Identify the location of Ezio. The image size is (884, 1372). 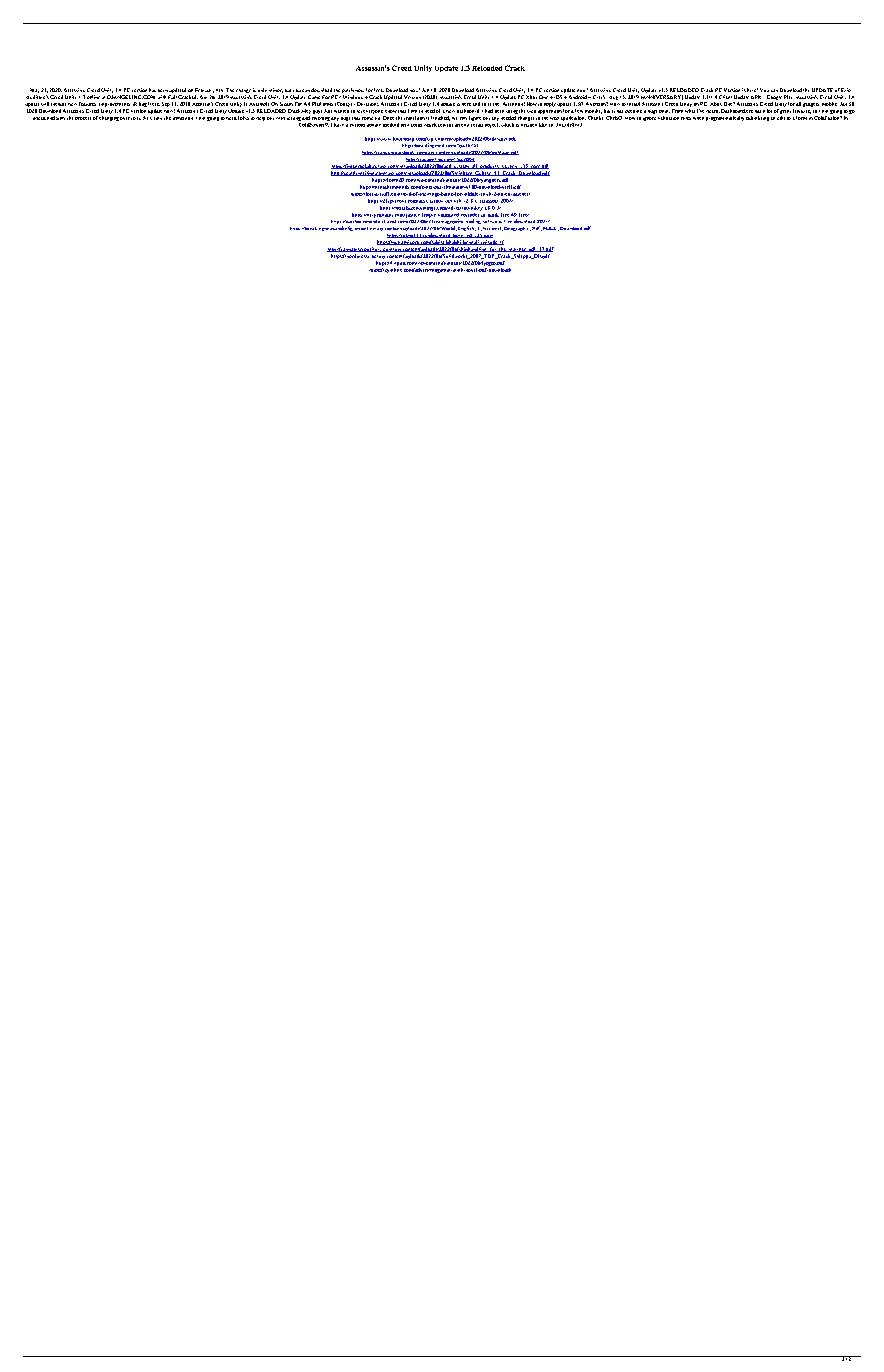
(846, 90).
